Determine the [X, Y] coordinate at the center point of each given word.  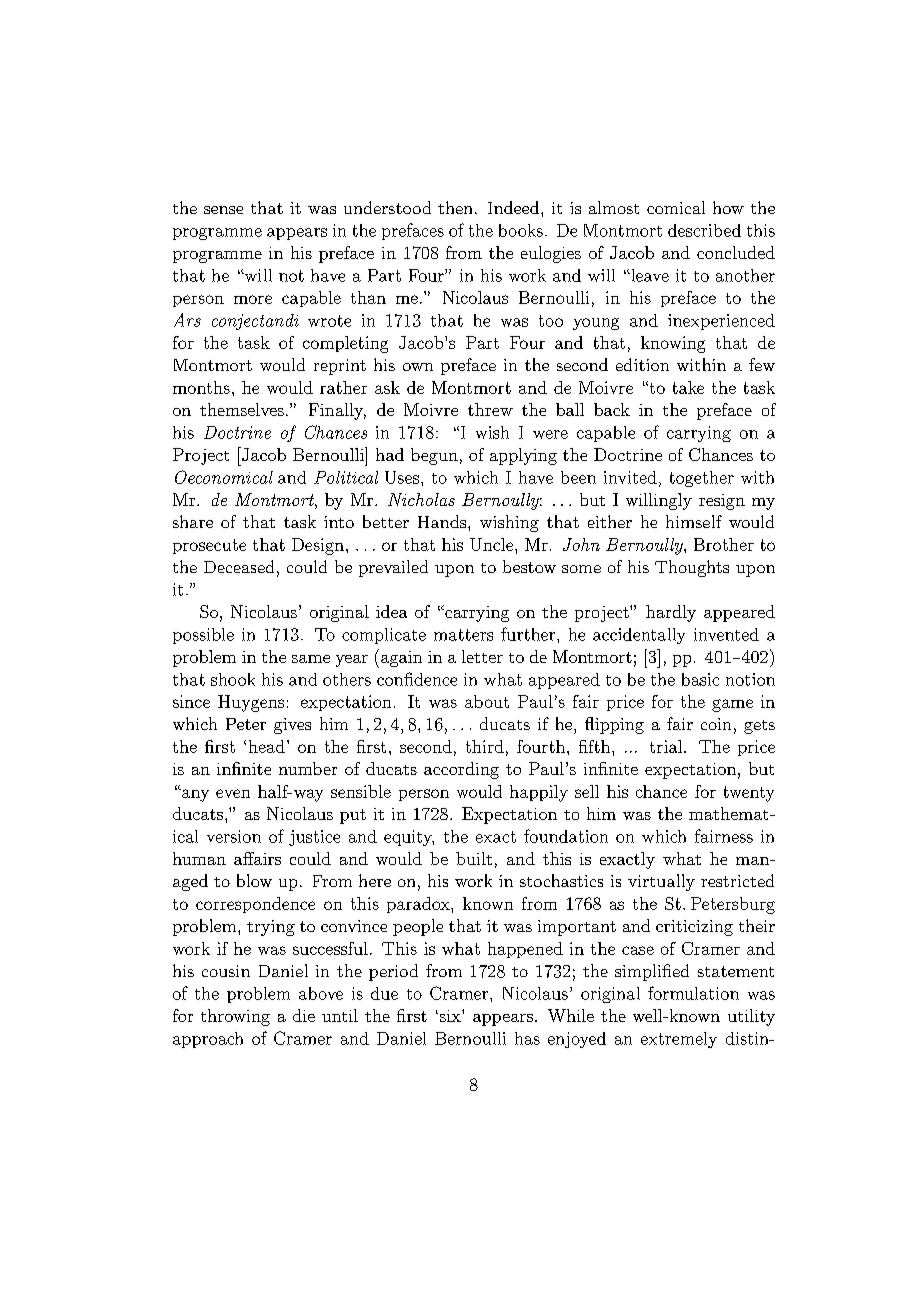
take [688, 387]
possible [203, 636]
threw [490, 409]
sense [223, 210]
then [455, 207]
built [474, 858]
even [233, 793]
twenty [749, 794]
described [704, 230]
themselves [242, 409]
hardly [671, 613]
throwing [235, 1017]
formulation [693, 993]
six [450, 1016]
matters [463, 635]
